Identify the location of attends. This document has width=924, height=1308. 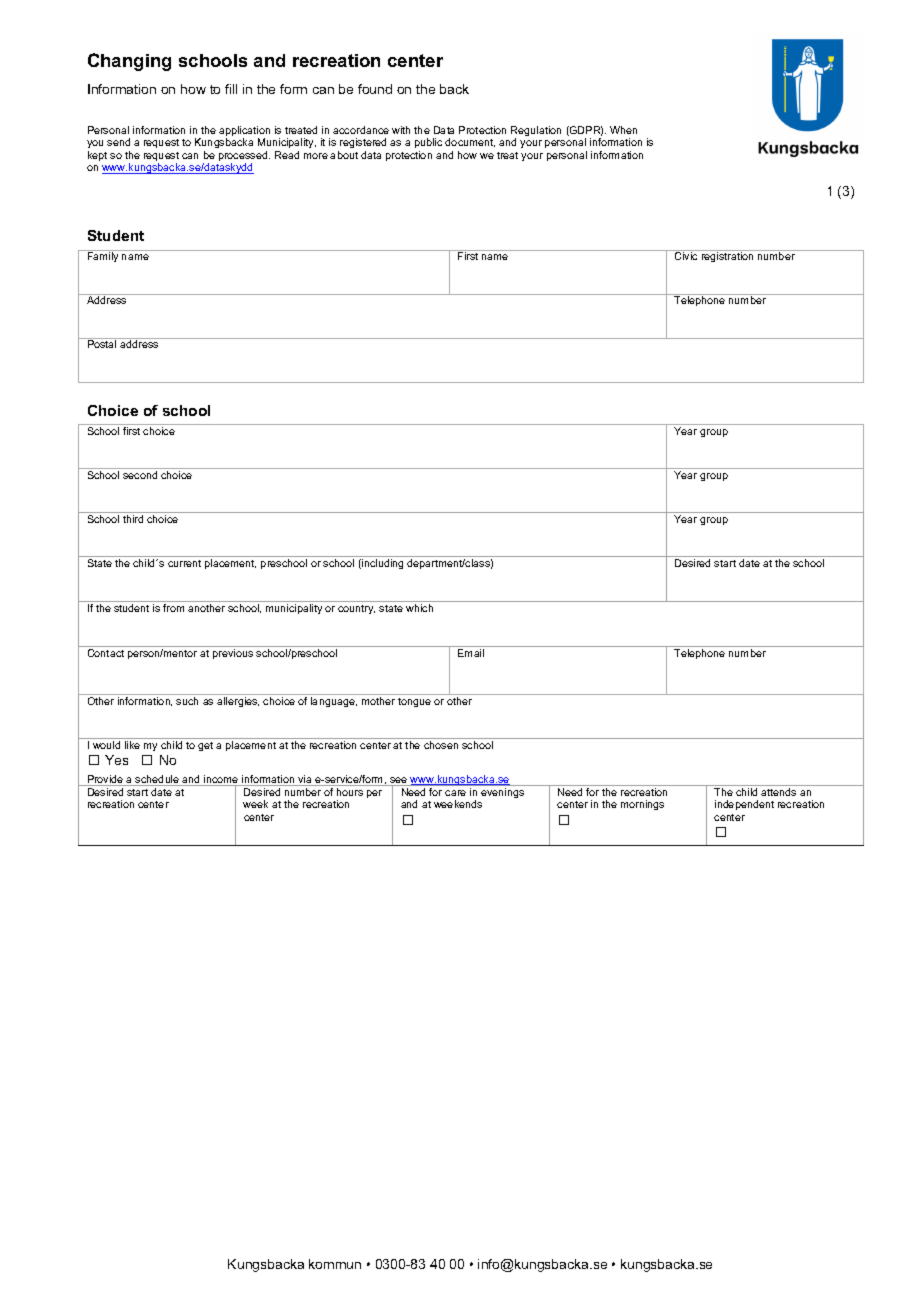
(778, 792).
